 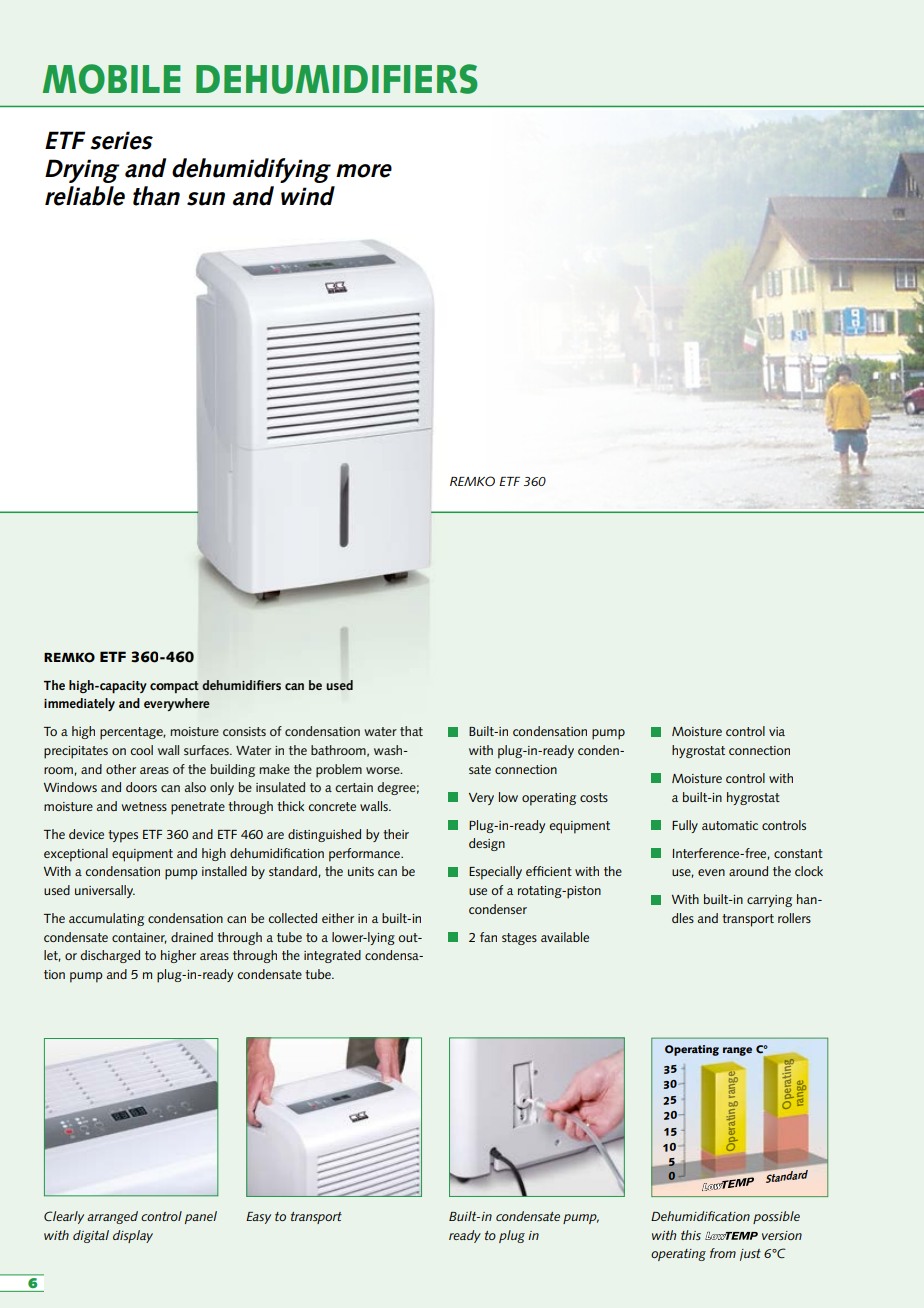 I want to click on this, so click(x=691, y=1235).
